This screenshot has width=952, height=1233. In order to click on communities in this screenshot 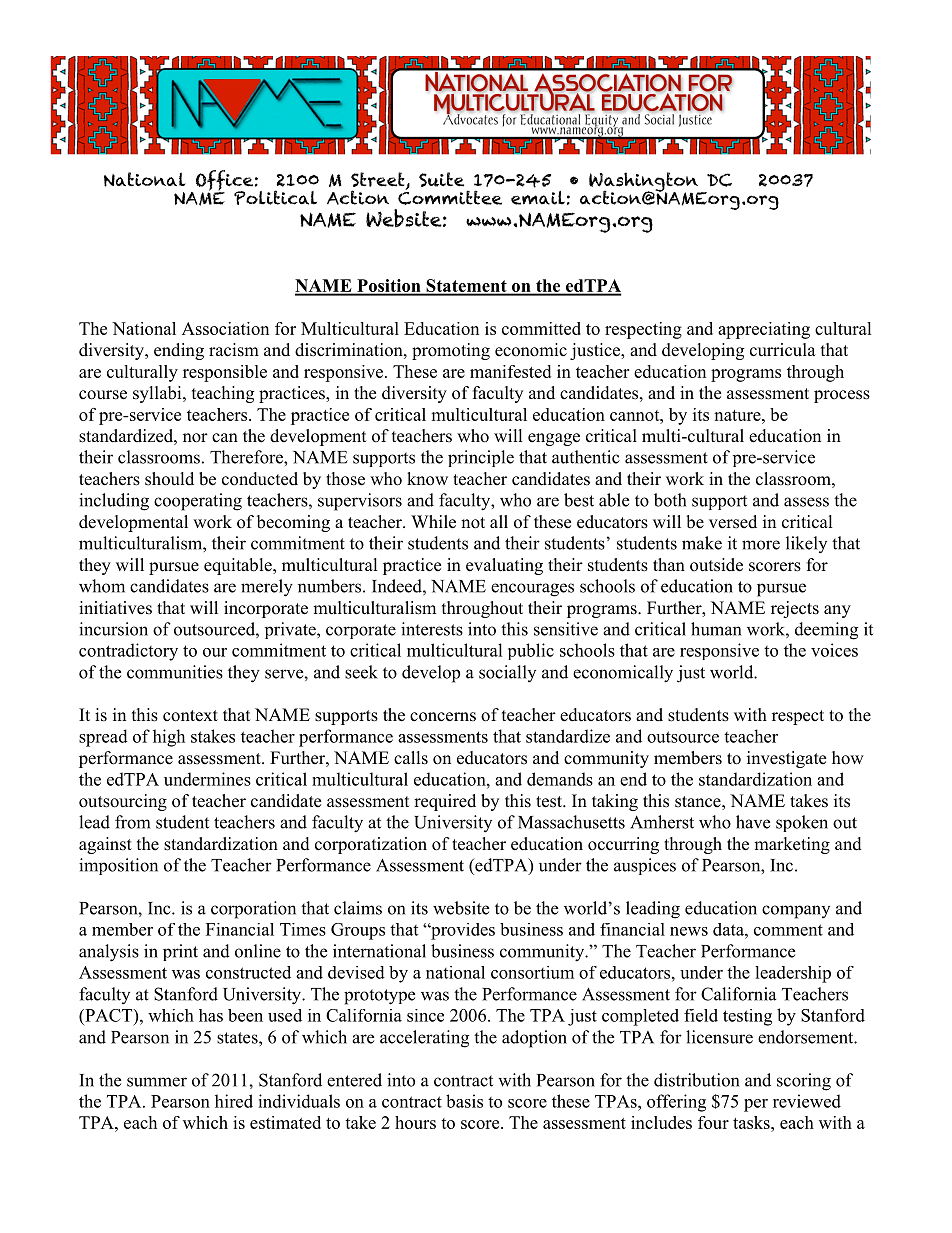, I will do `click(175, 672)`.
